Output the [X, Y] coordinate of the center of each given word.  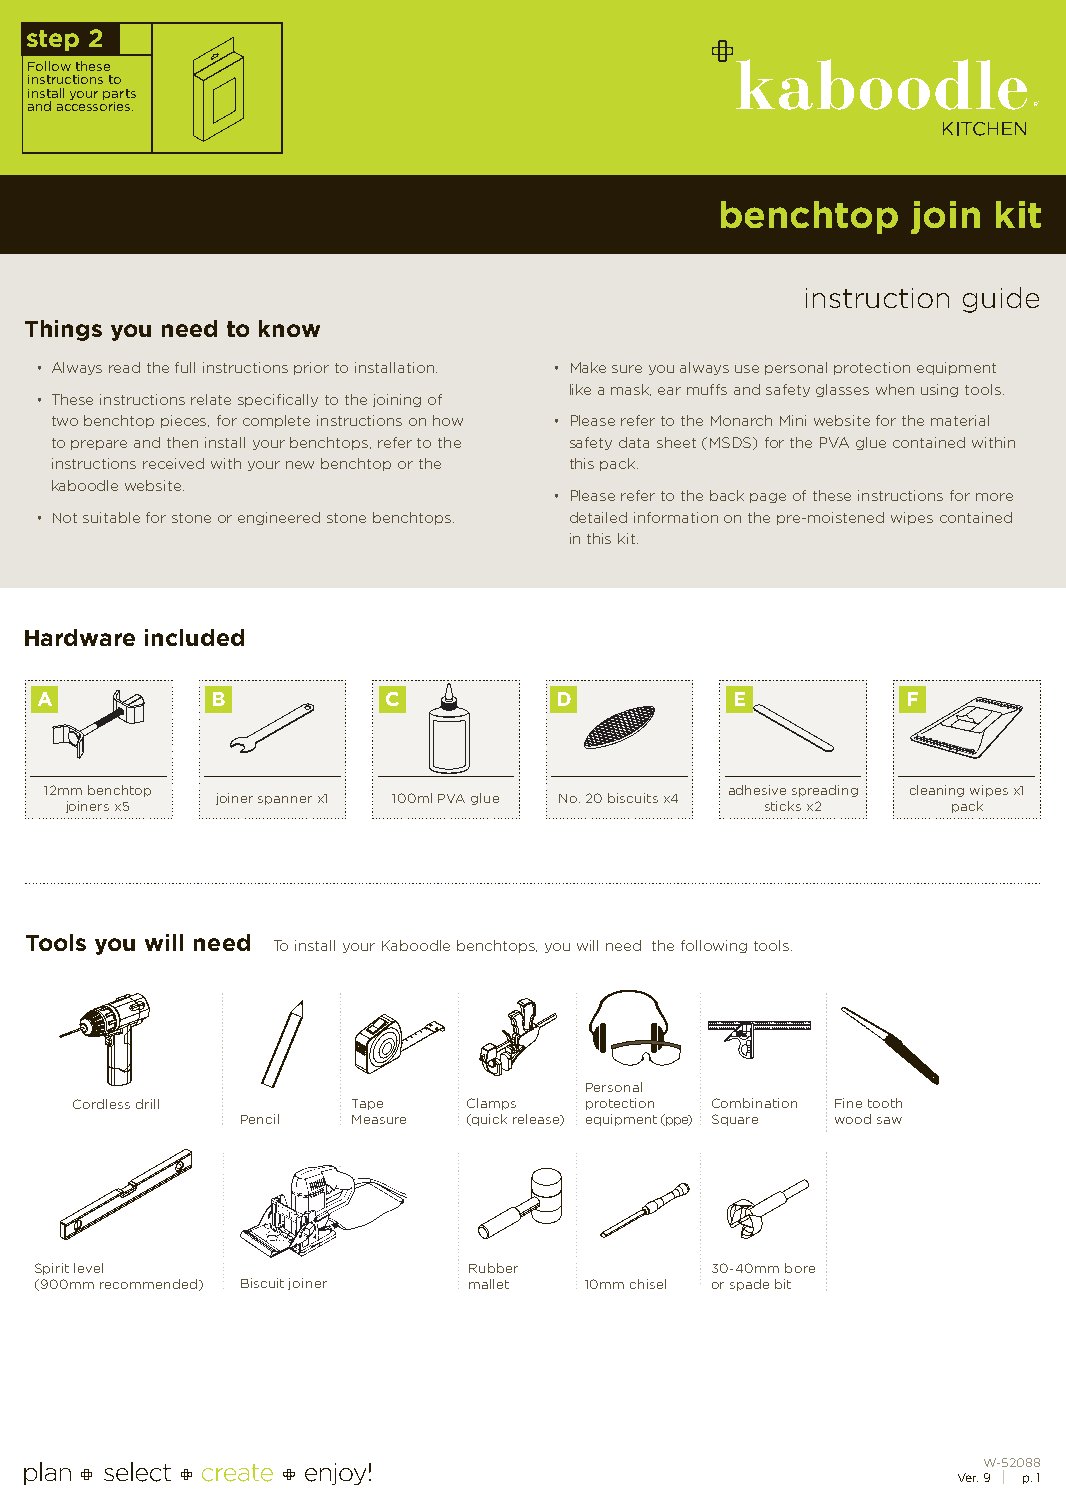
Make [588, 367]
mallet [489, 1284]
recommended [148, 1284]
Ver [968, 1477]
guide [1001, 300]
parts [119, 94]
